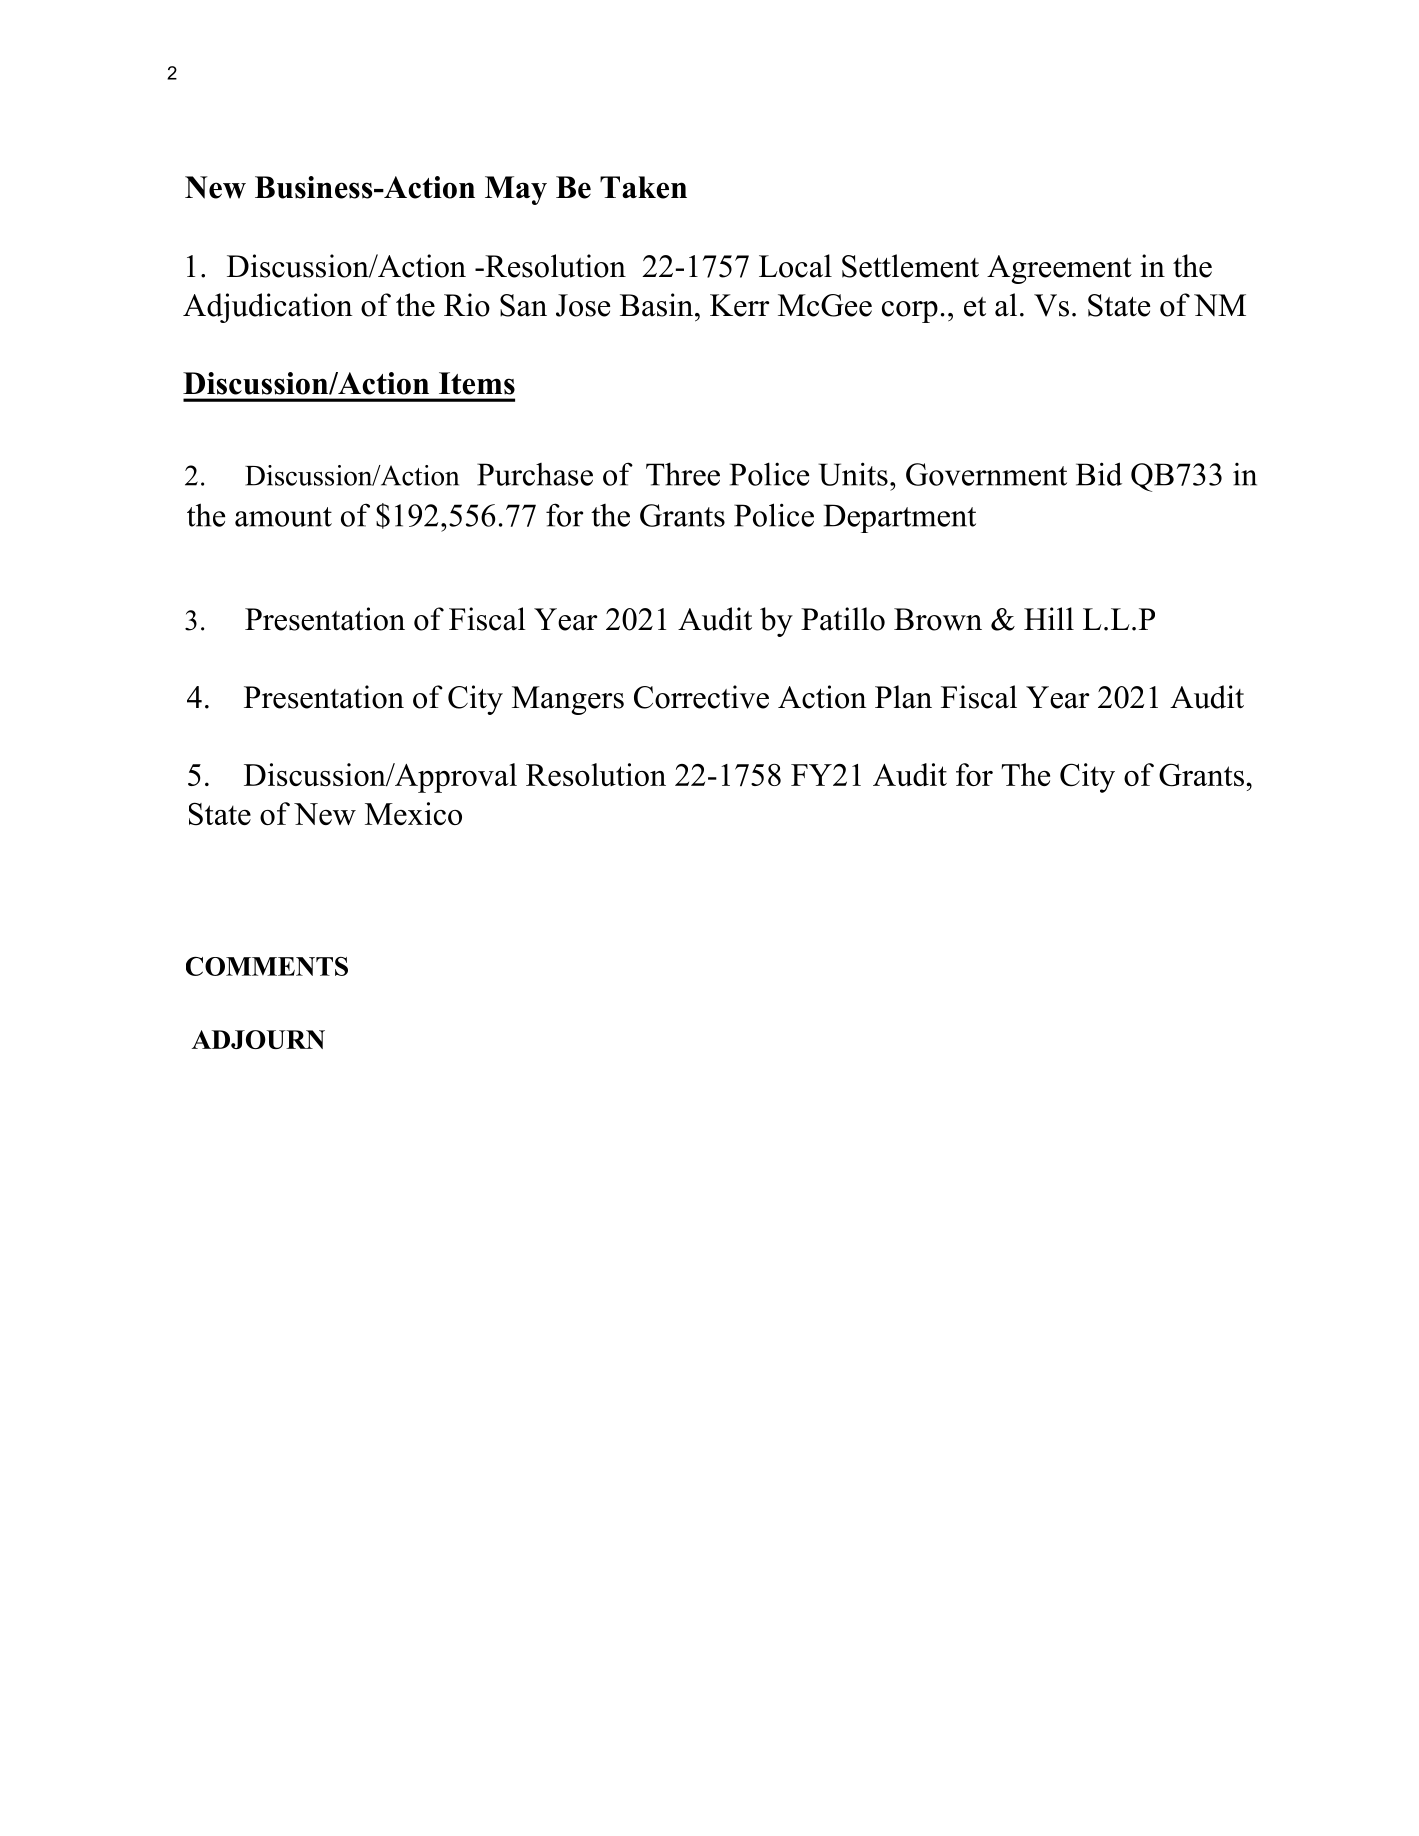  What do you see at coordinates (283, 517) in the screenshot?
I see `amount` at bounding box center [283, 517].
